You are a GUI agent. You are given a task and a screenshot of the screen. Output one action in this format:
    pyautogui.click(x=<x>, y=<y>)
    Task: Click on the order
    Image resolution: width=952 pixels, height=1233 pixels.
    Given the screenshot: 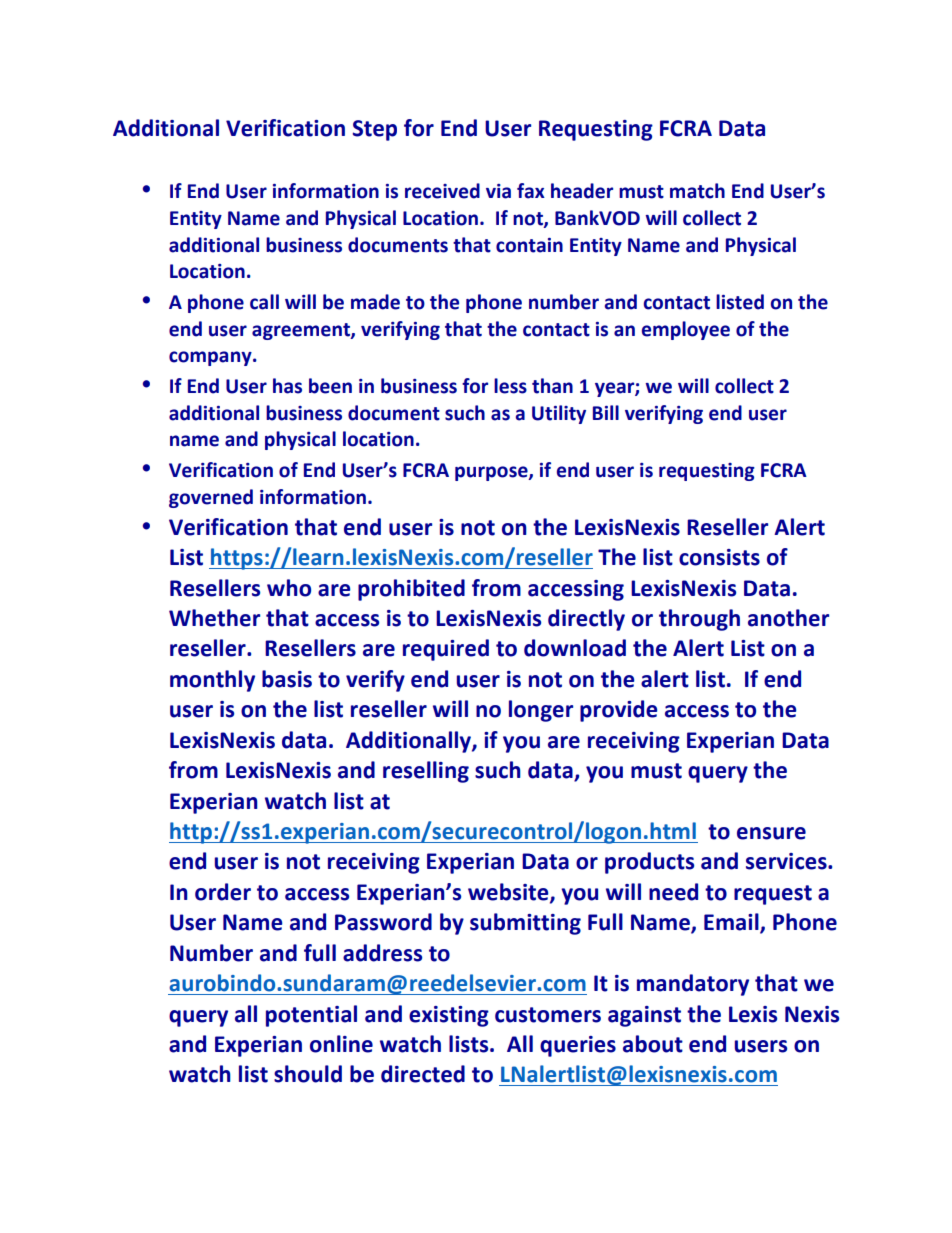 What is the action you would take?
    pyautogui.click(x=223, y=892)
